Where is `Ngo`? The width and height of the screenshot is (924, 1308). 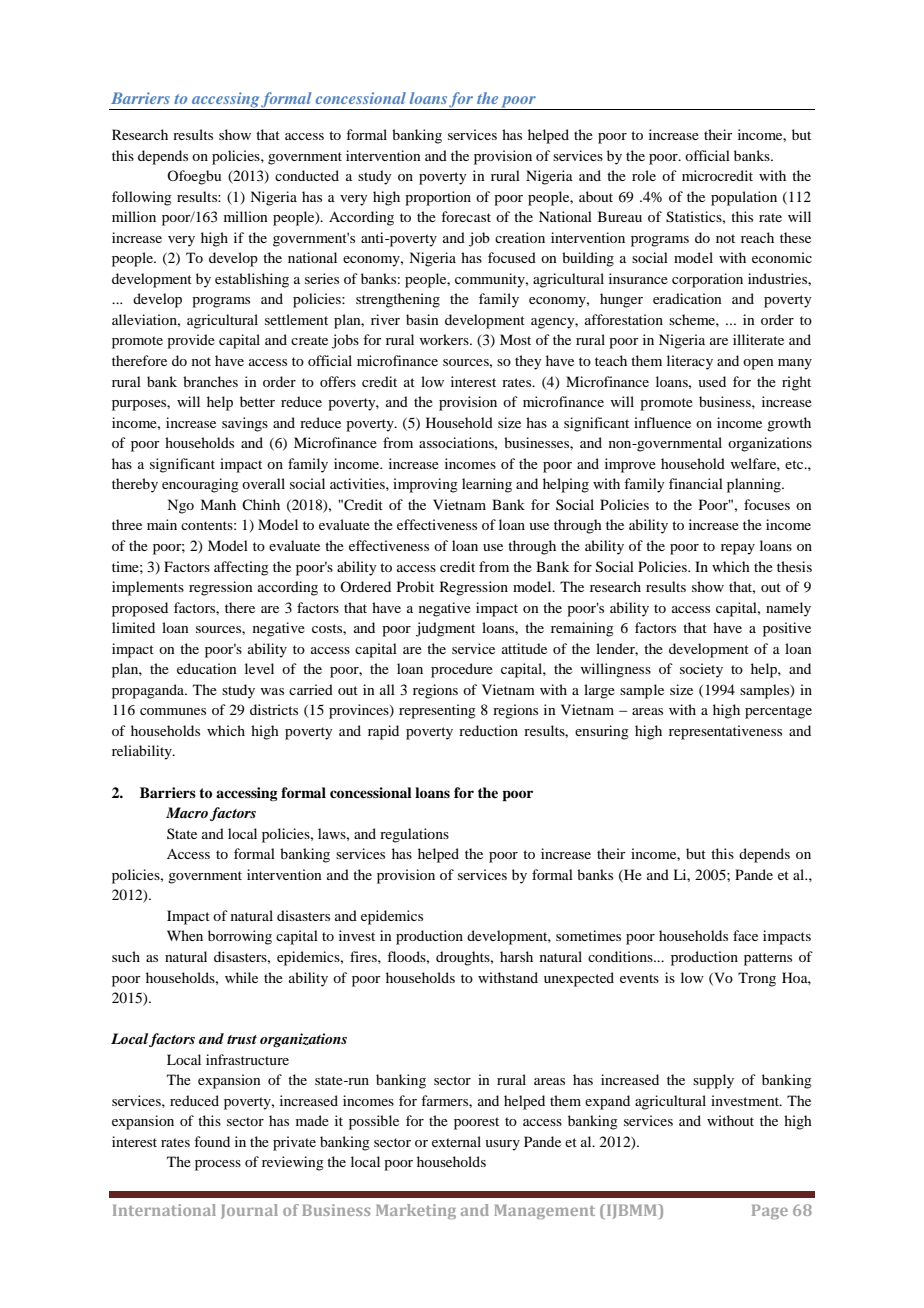
Ngo is located at coordinates (180, 506).
